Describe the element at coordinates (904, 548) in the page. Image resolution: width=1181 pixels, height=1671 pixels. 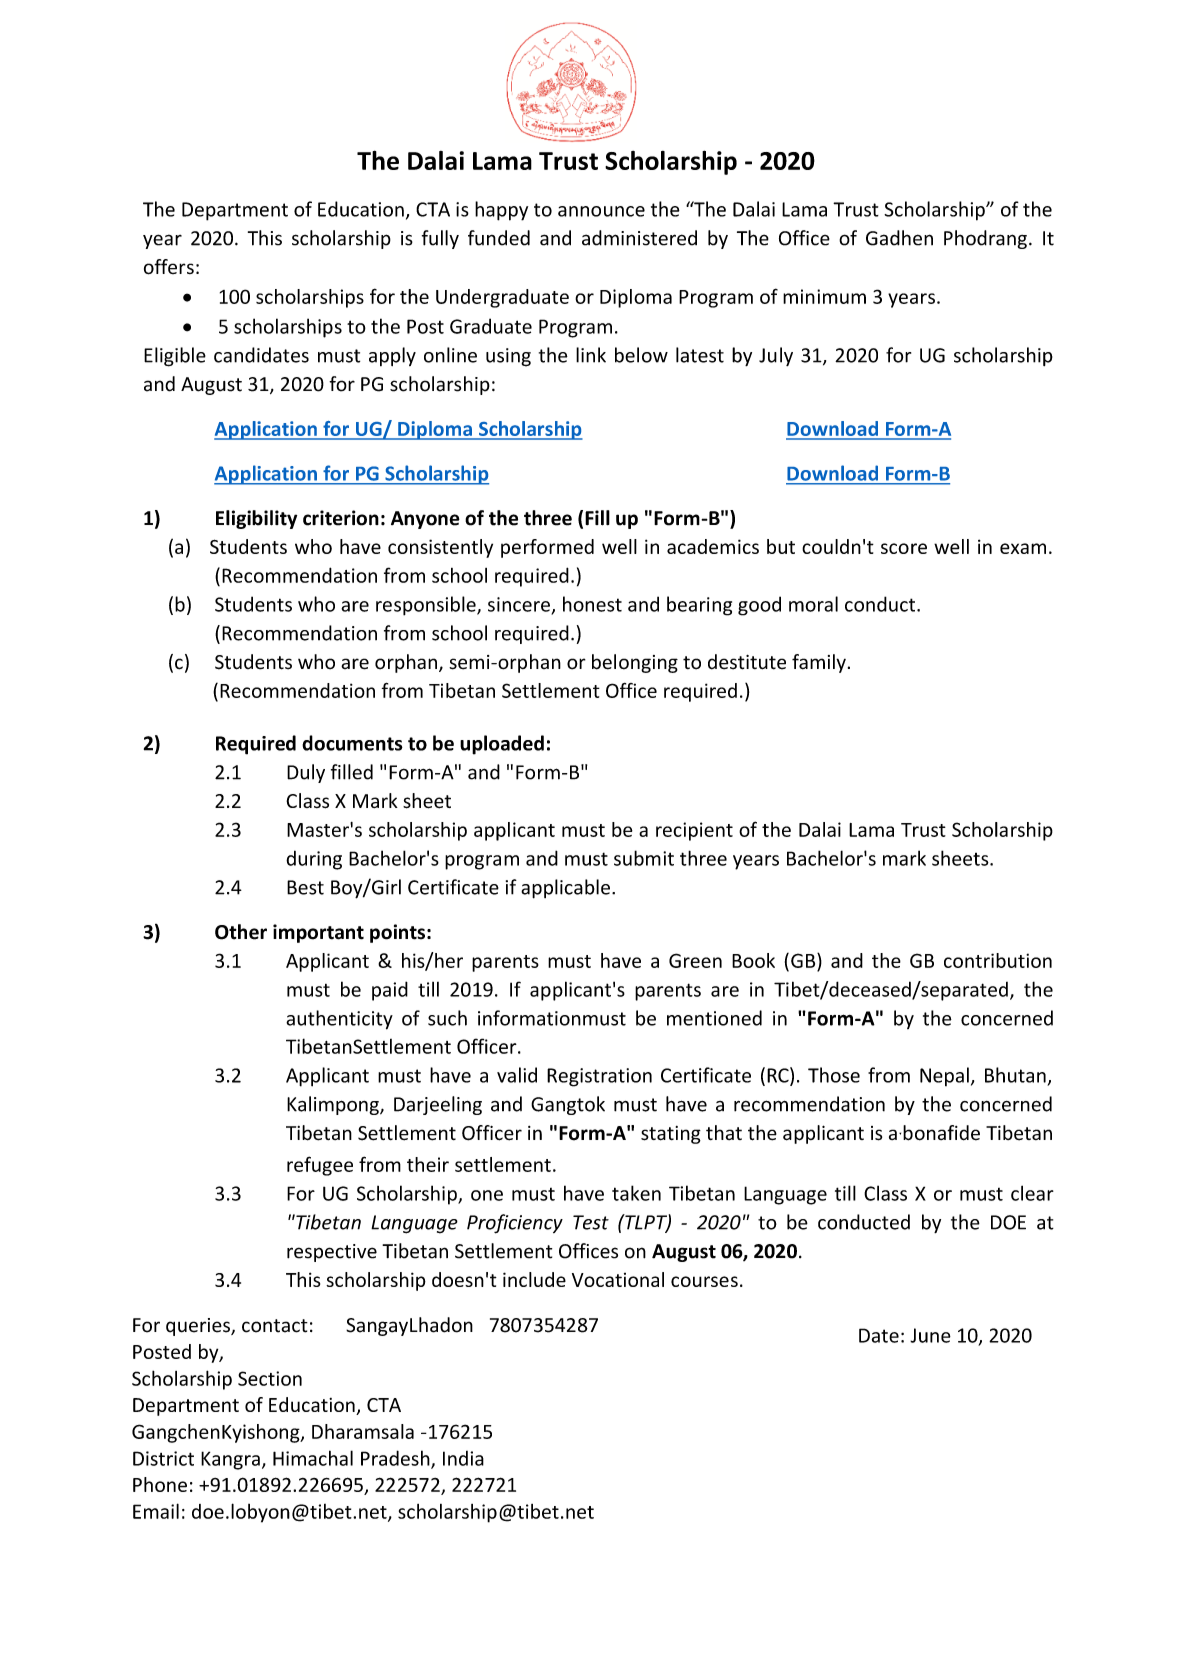
I see `score` at that location.
